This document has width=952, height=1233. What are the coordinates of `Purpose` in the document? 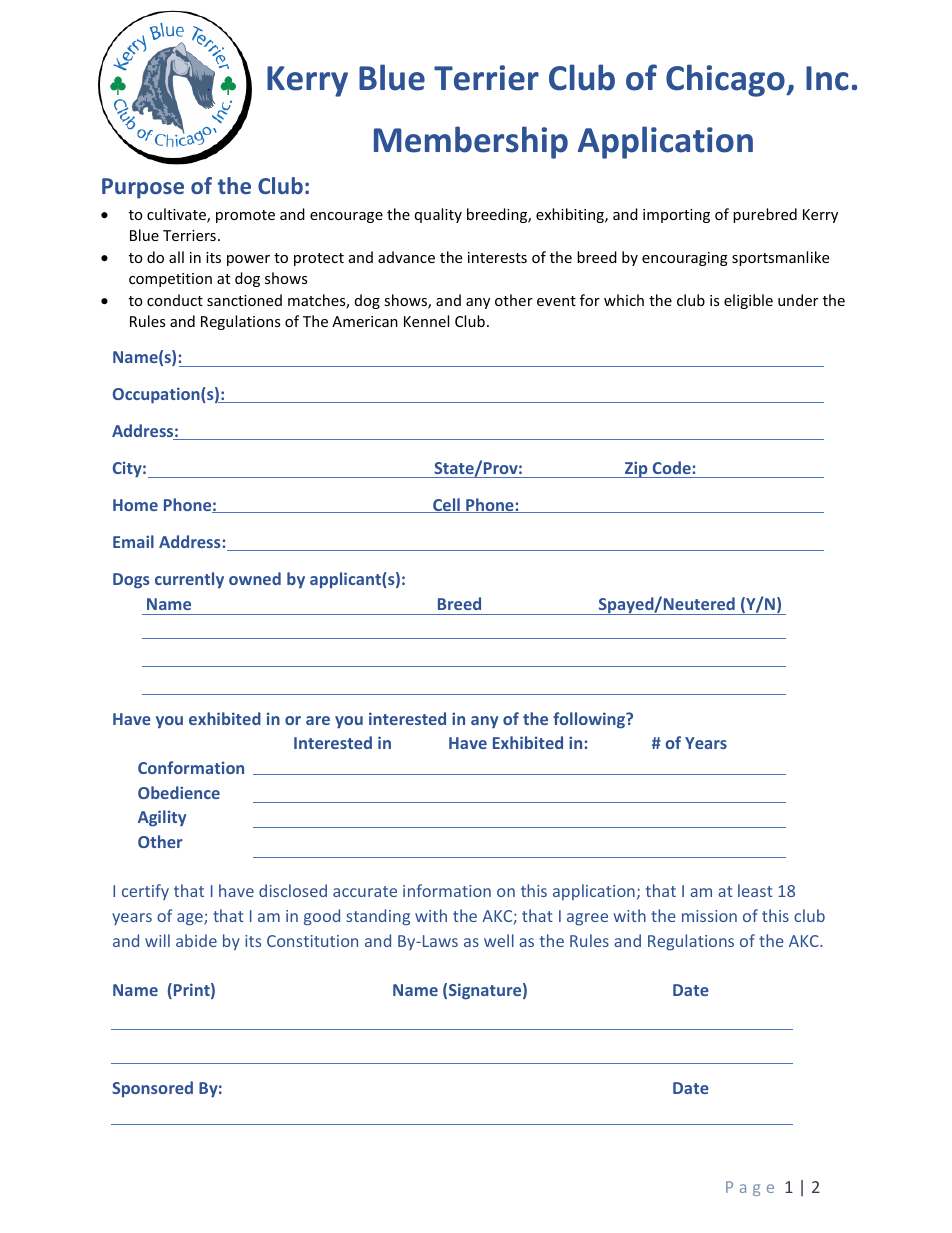 It's located at (143, 188).
